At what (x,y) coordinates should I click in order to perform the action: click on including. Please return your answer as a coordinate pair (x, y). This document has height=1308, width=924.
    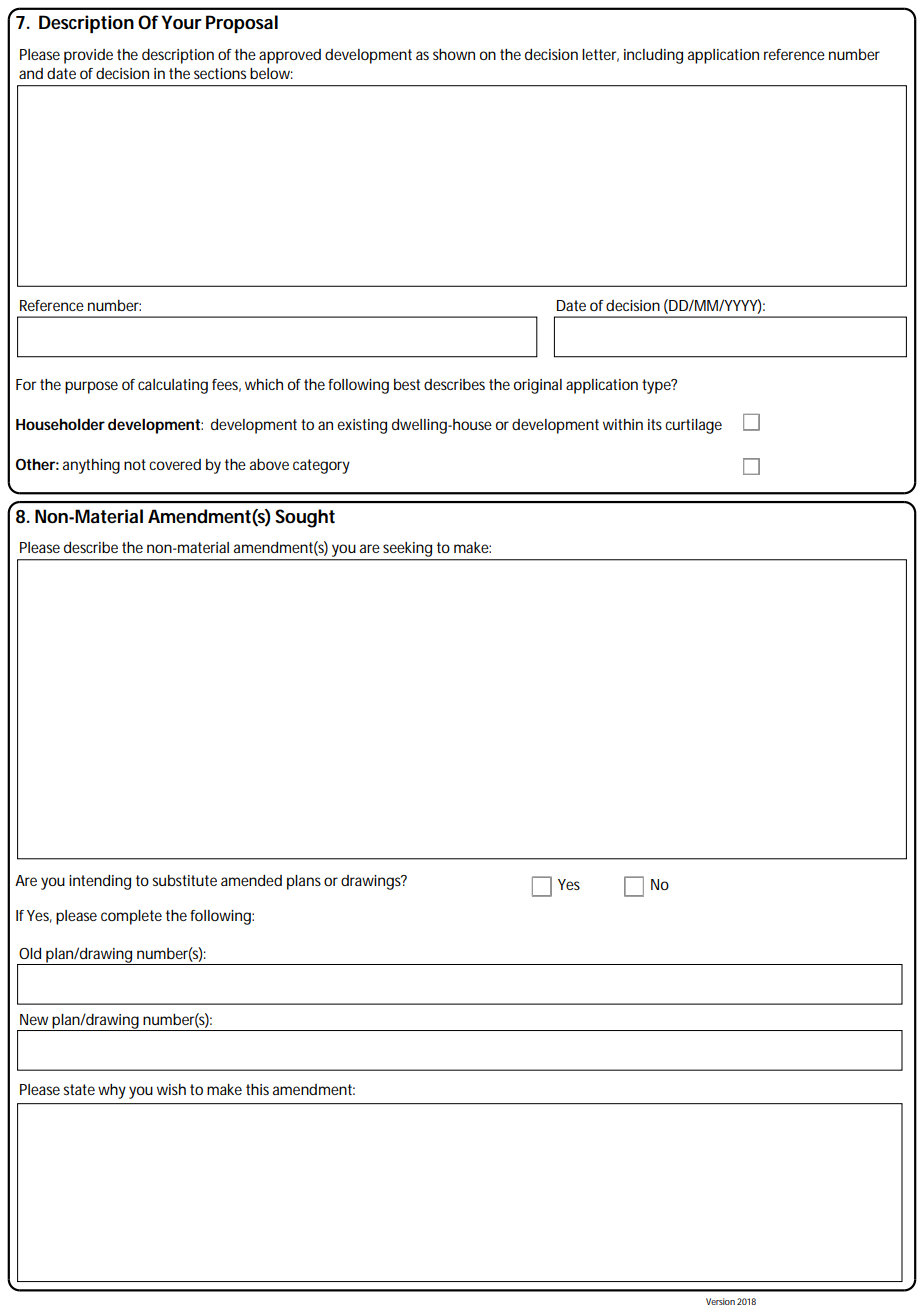
    Looking at the image, I should click on (653, 56).
